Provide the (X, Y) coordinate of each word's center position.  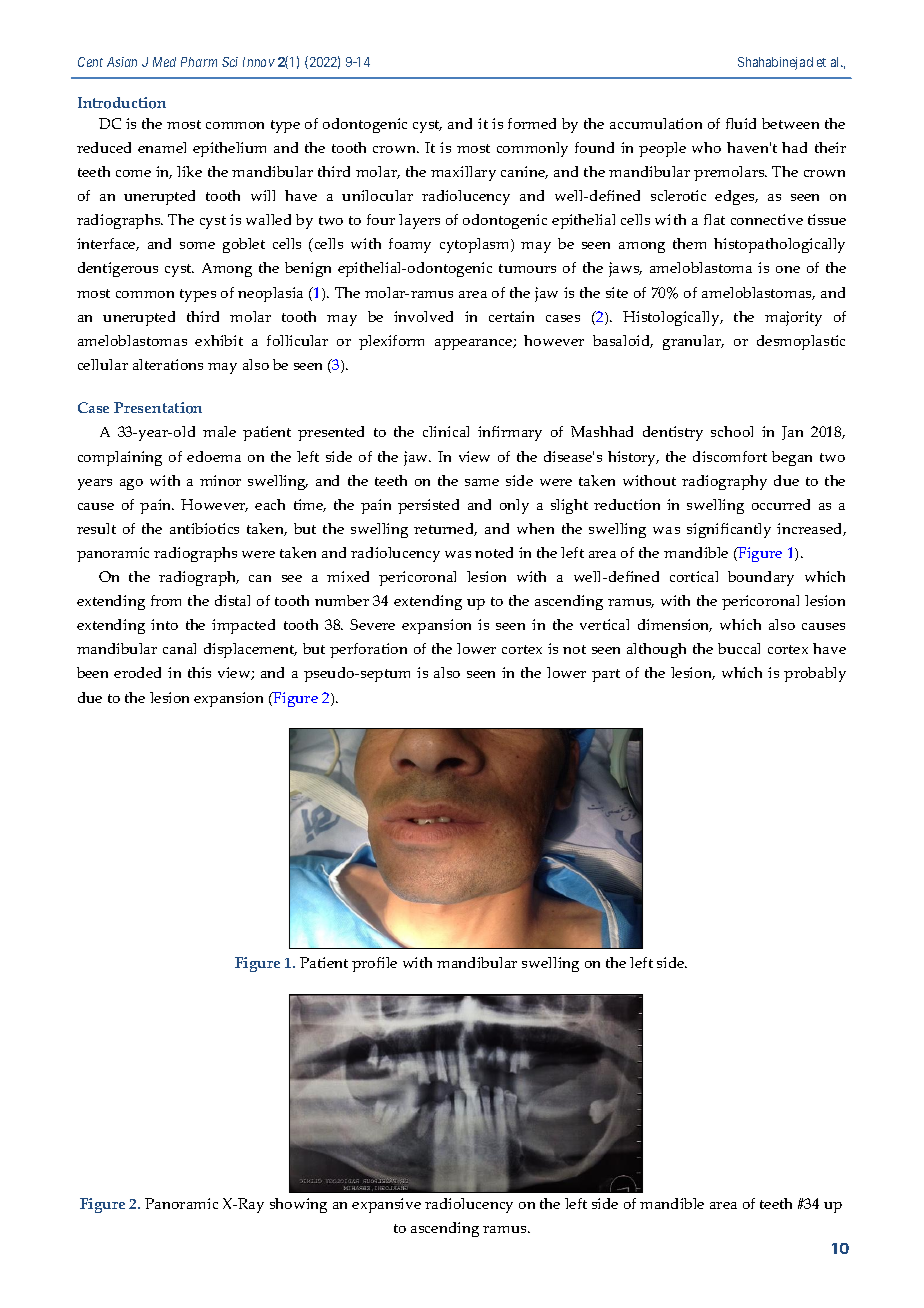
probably (815, 674)
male (219, 431)
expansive (386, 1205)
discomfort (730, 456)
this (199, 672)
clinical (446, 431)
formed (532, 123)
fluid (741, 123)
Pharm (199, 62)
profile (374, 964)
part (606, 675)
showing (298, 1205)
